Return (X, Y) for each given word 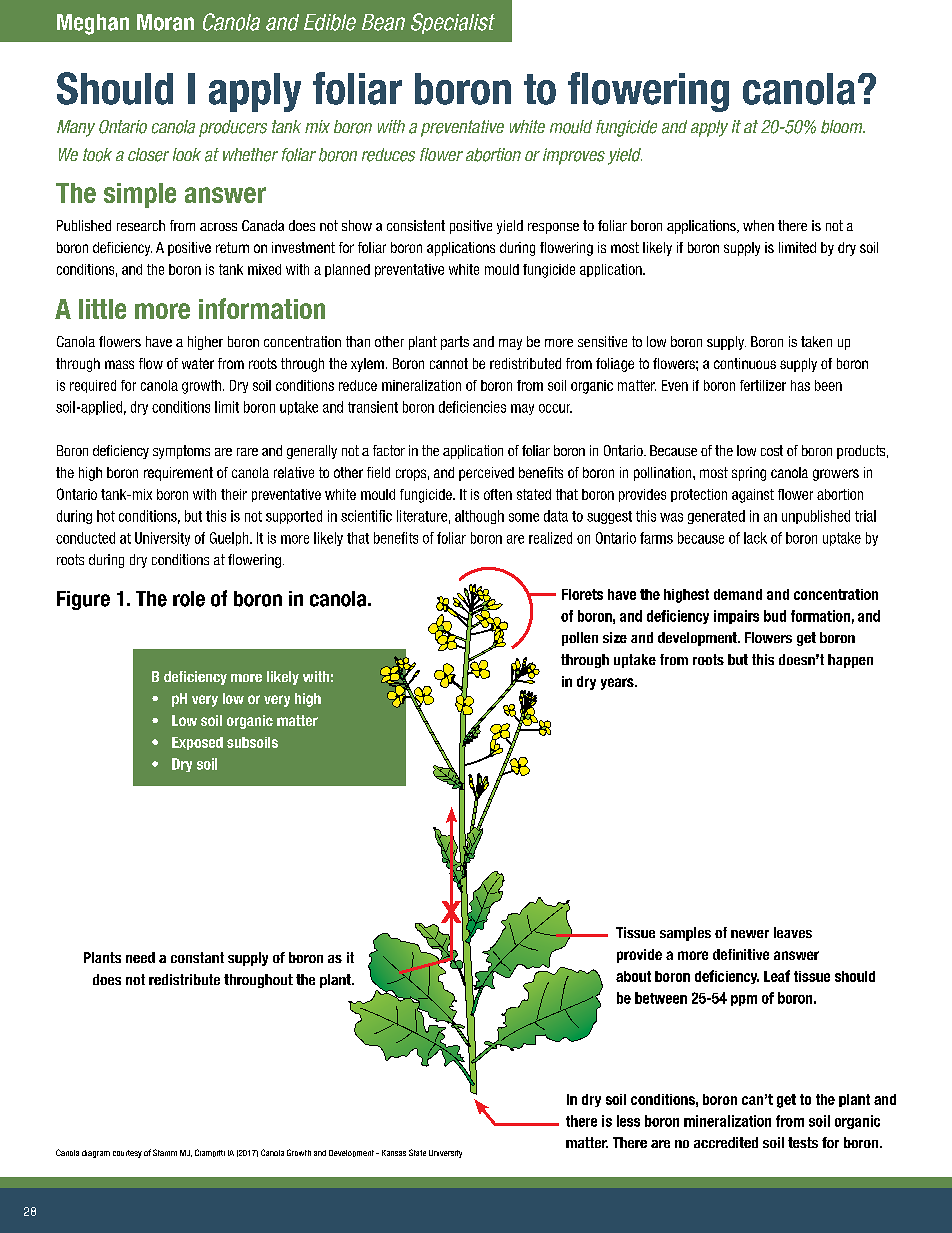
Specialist (453, 23)
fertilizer (763, 385)
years (618, 684)
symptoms (181, 452)
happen (850, 661)
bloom (843, 127)
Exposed (197, 743)
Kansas (394, 1153)
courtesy (127, 1154)
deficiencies (472, 407)
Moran (165, 22)
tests (803, 1142)
